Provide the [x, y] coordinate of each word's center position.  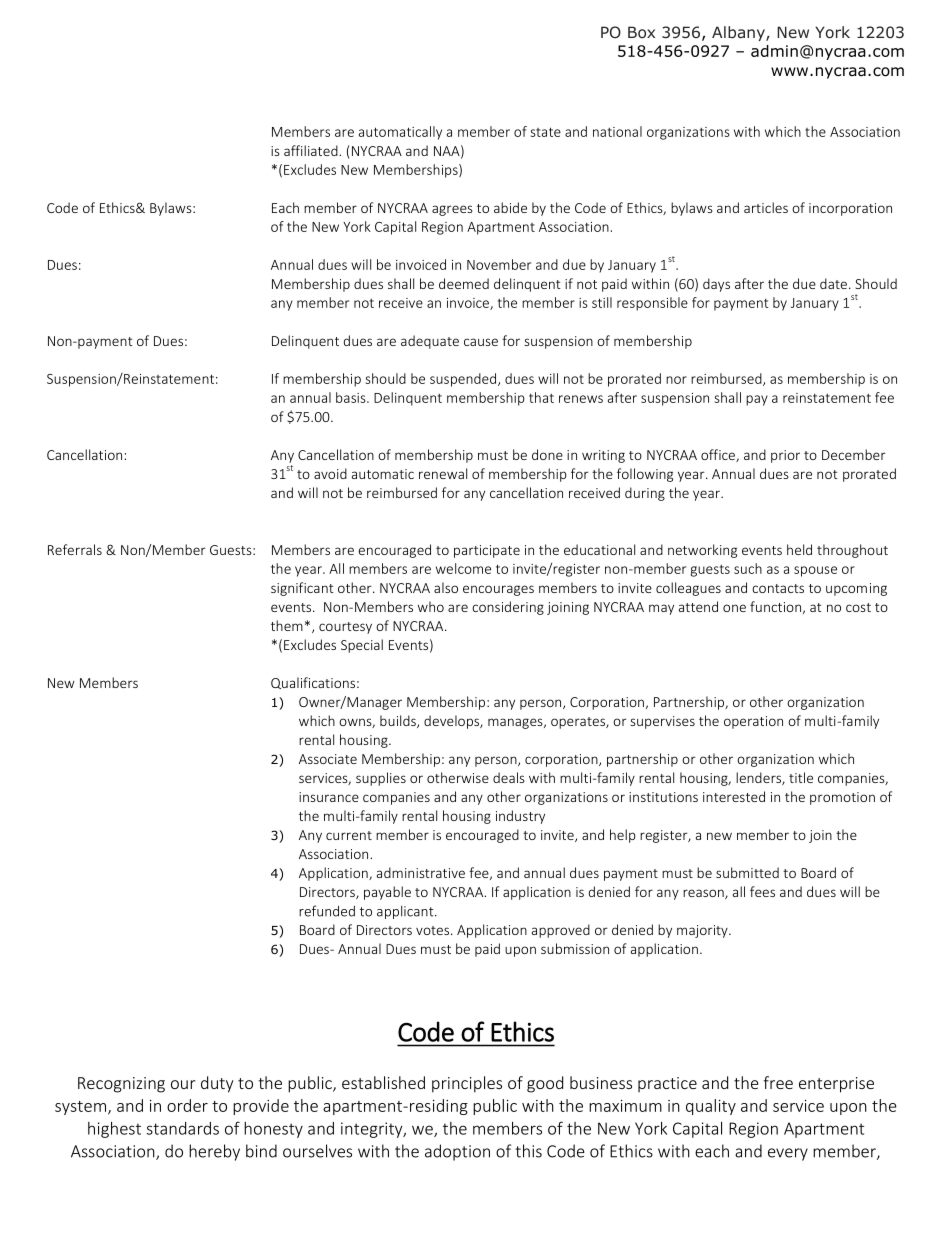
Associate [328, 759]
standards [183, 1128]
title [801, 777]
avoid [330, 473]
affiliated [312, 150]
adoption [457, 1152]
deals [509, 777]
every [788, 1154]
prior [785, 456]
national [617, 131]
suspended [464, 380]
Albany [739, 33]
